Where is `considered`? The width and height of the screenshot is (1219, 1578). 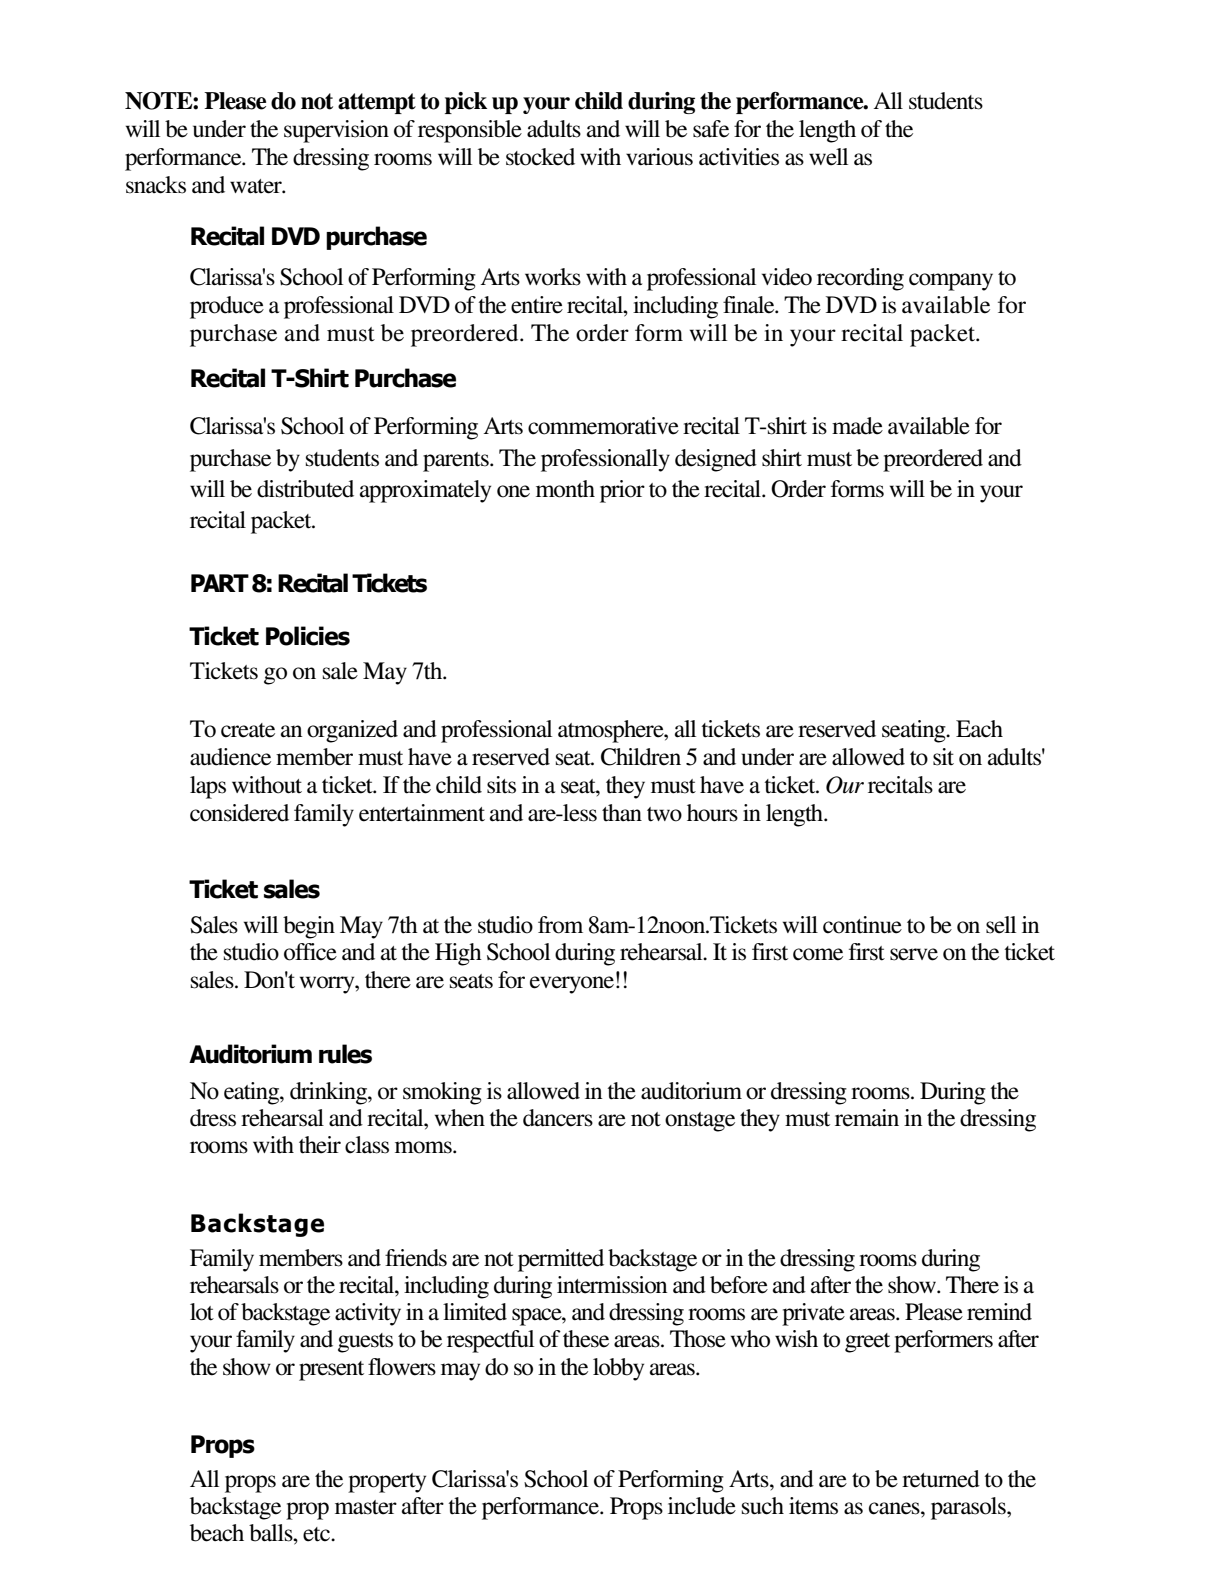
considered is located at coordinates (239, 813).
